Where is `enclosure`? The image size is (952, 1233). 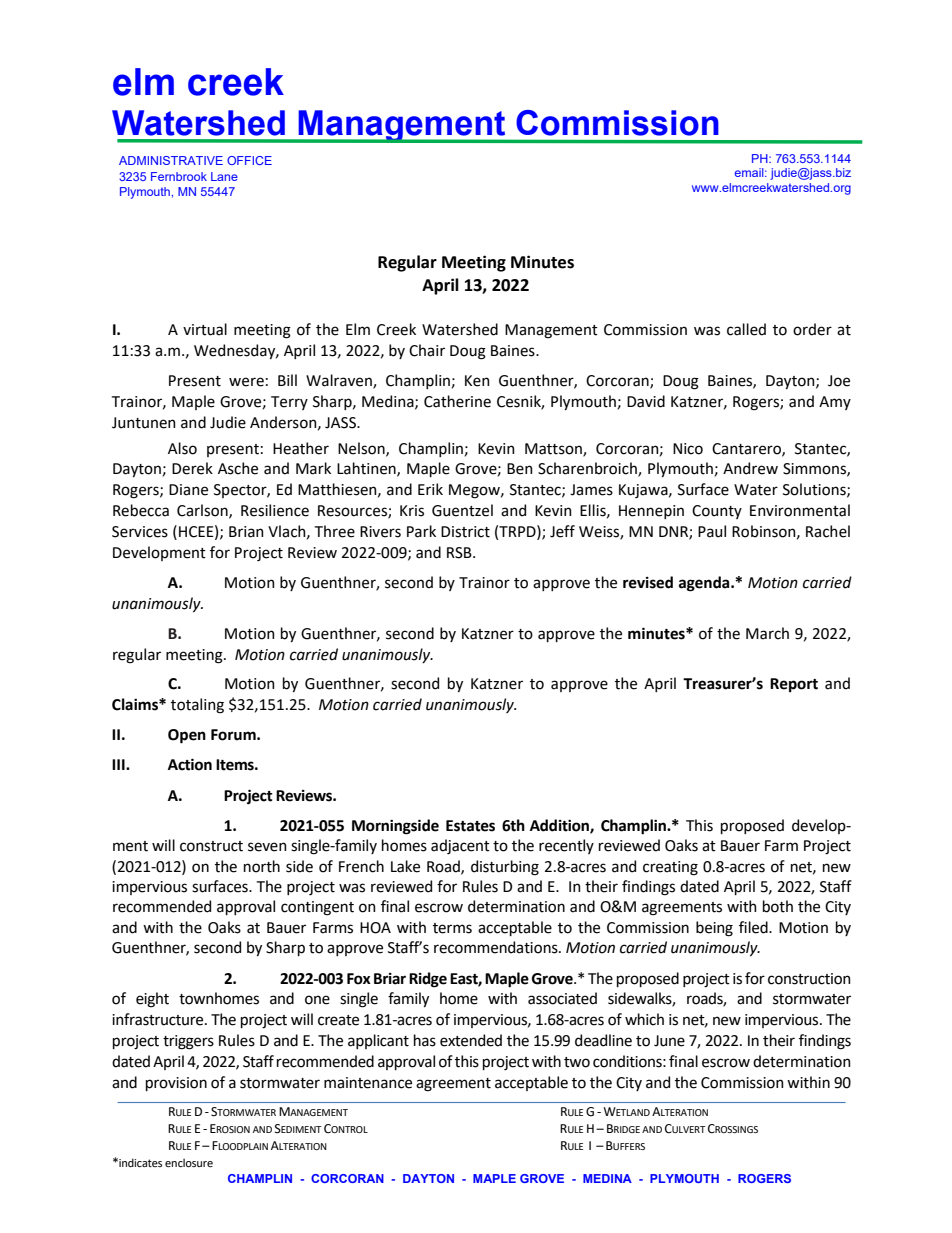
enclosure is located at coordinates (189, 1162).
